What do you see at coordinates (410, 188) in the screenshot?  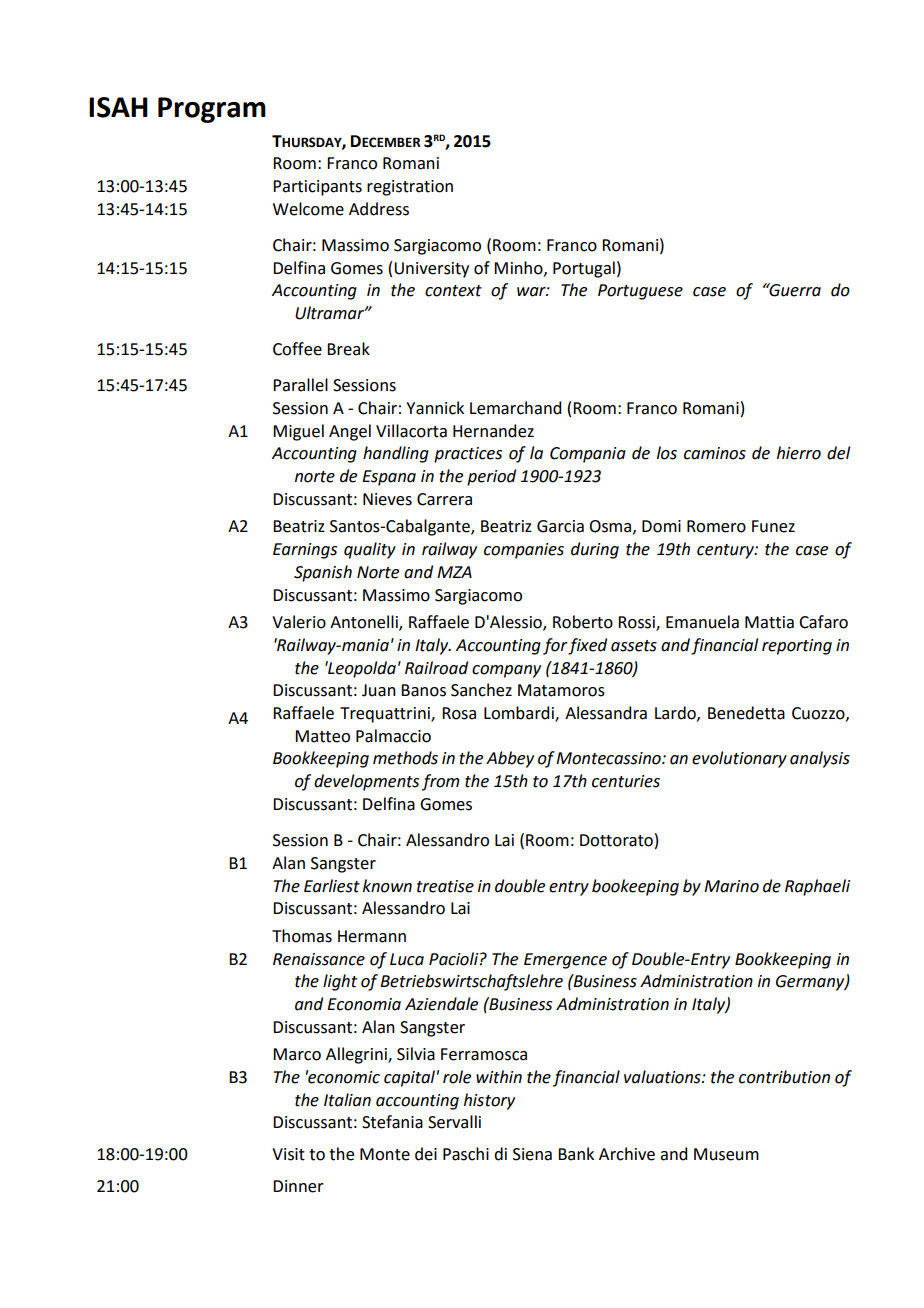 I see `registration` at bounding box center [410, 188].
